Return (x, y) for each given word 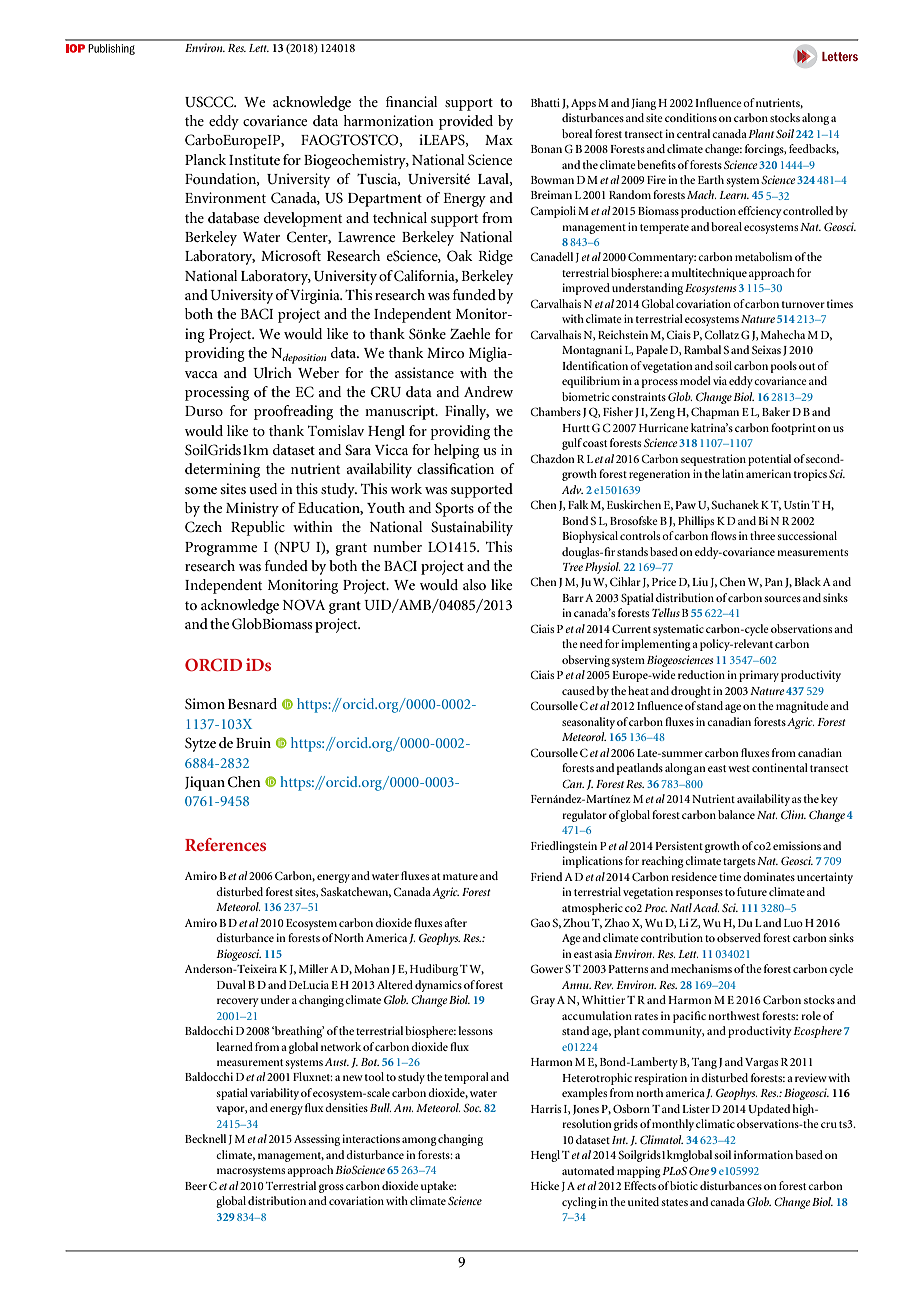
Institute (254, 159)
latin (733, 473)
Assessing (317, 1140)
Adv (572, 489)
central (693, 133)
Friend (546, 876)
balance (736, 814)
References (225, 844)
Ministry (252, 509)
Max (499, 140)
